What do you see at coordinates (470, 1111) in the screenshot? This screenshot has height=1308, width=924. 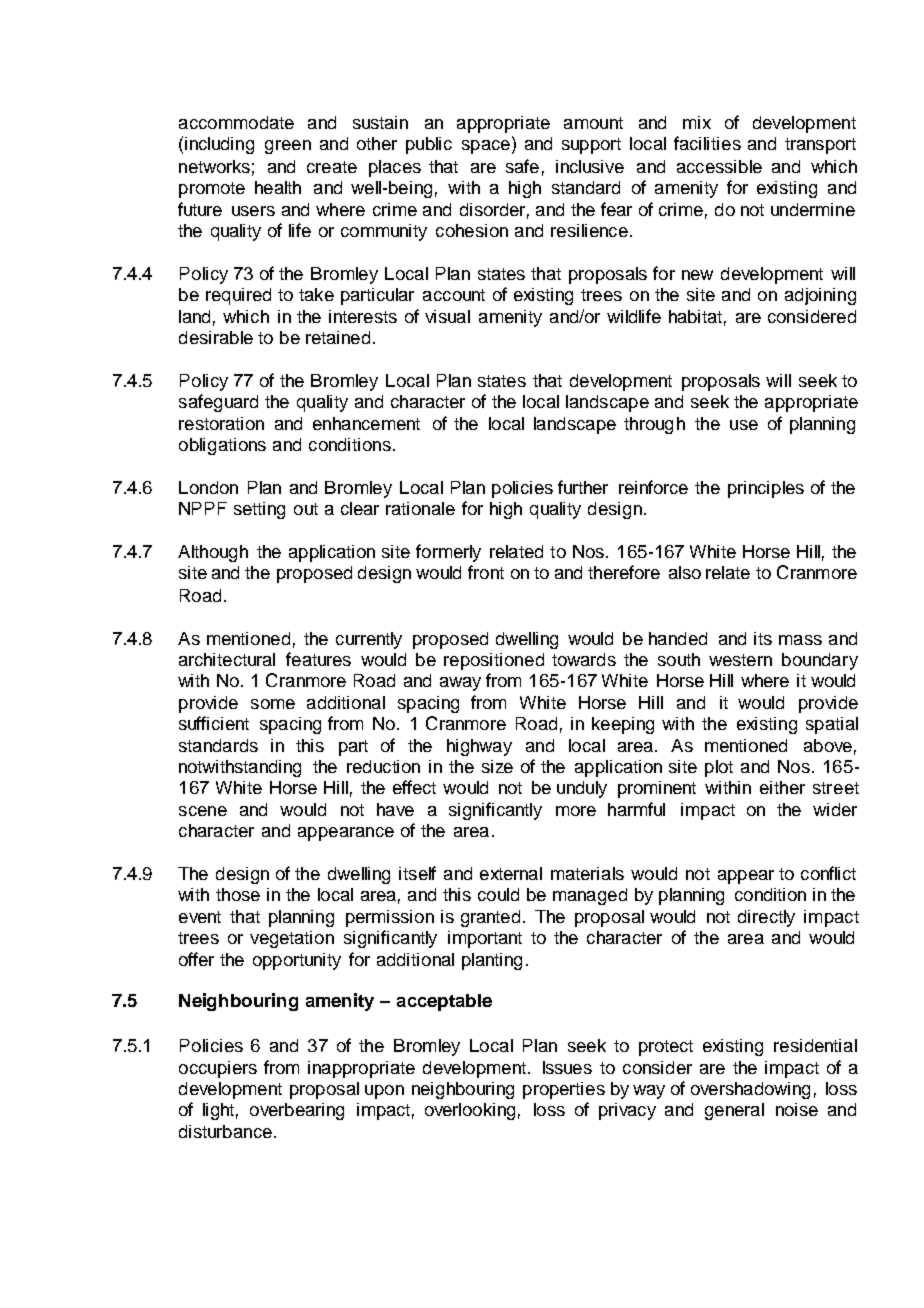 I see `overlooking` at bounding box center [470, 1111].
